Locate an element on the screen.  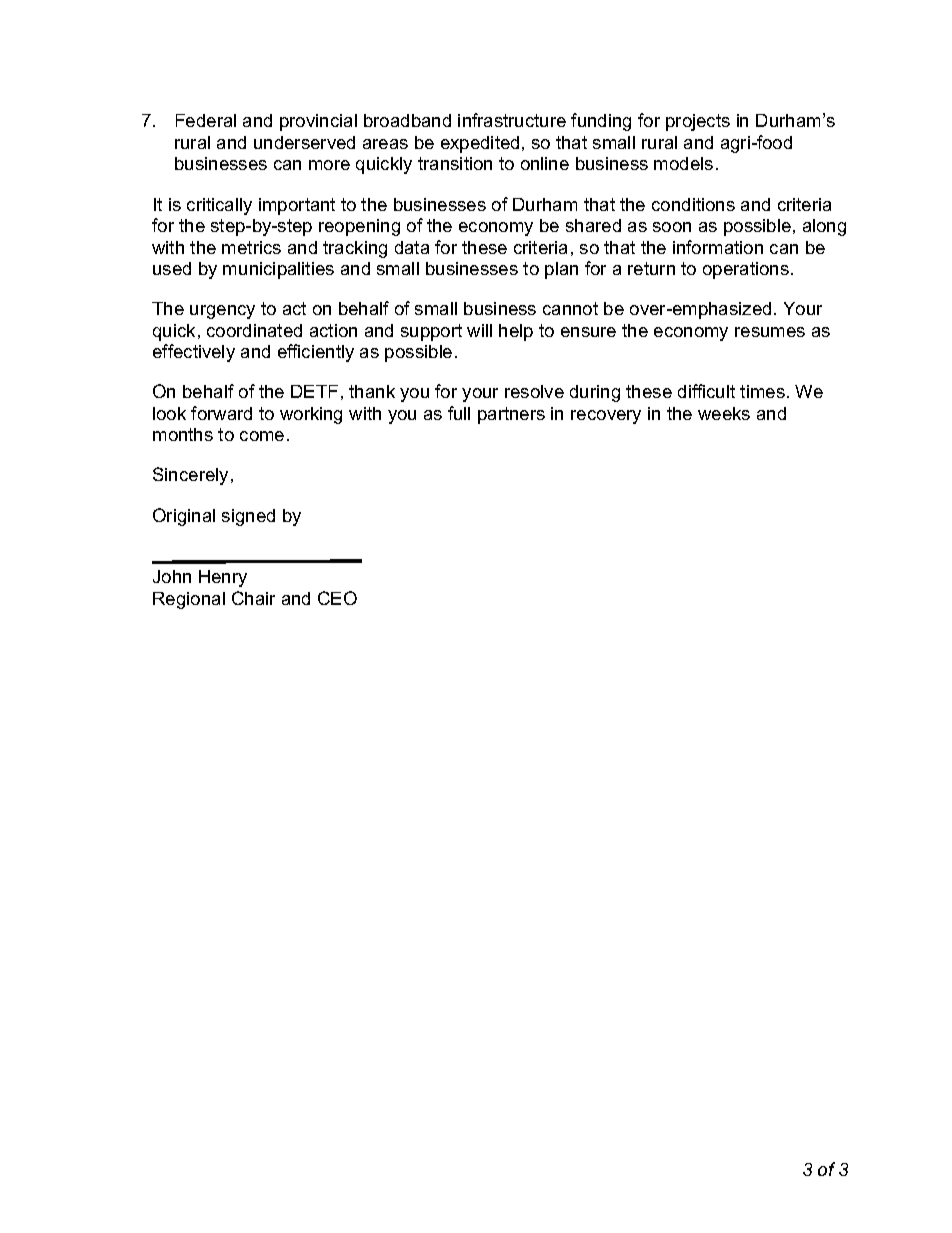
effectively is located at coordinates (194, 353).
